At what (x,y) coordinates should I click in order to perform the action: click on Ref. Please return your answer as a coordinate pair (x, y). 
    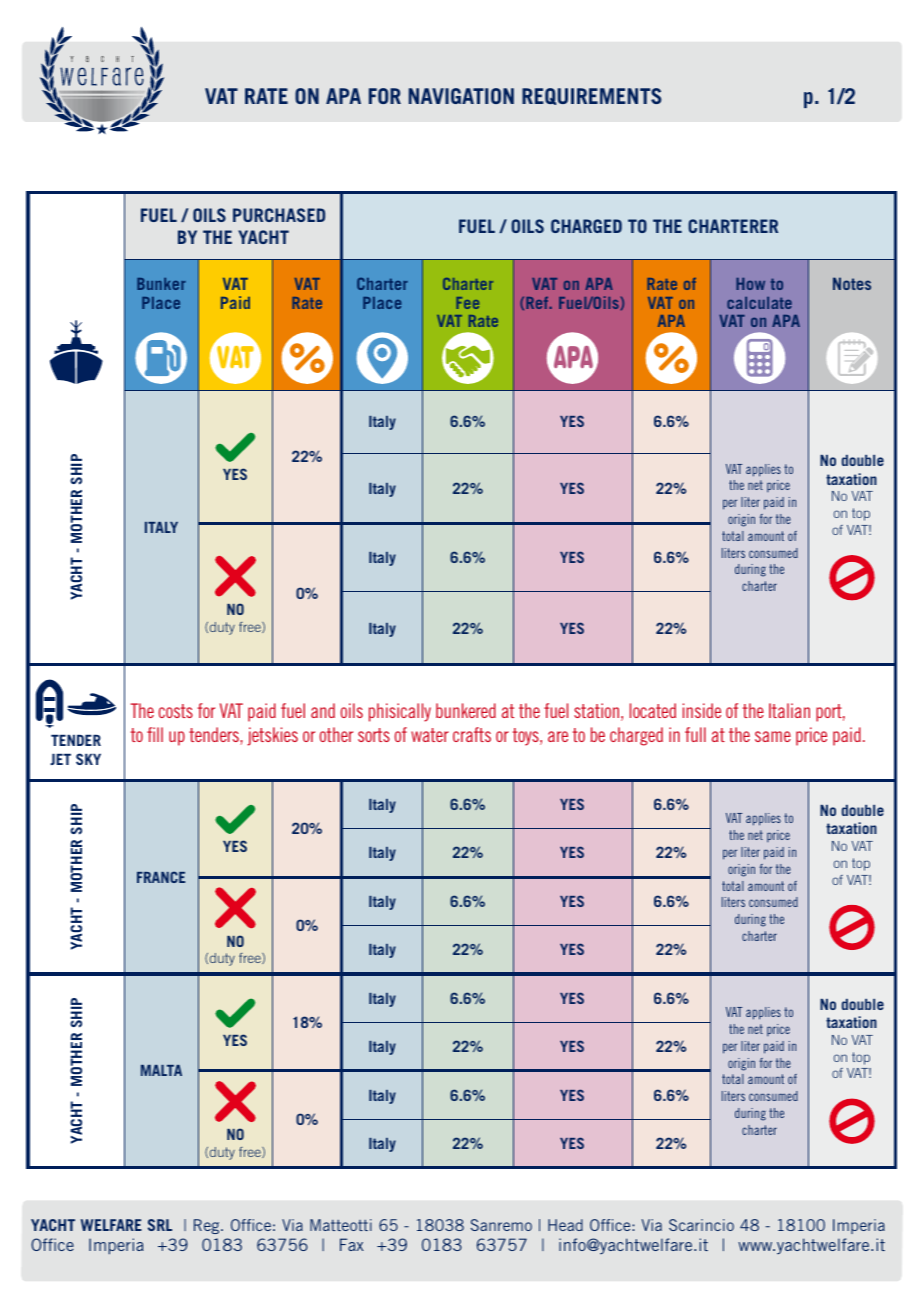
    Looking at the image, I should click on (538, 303).
